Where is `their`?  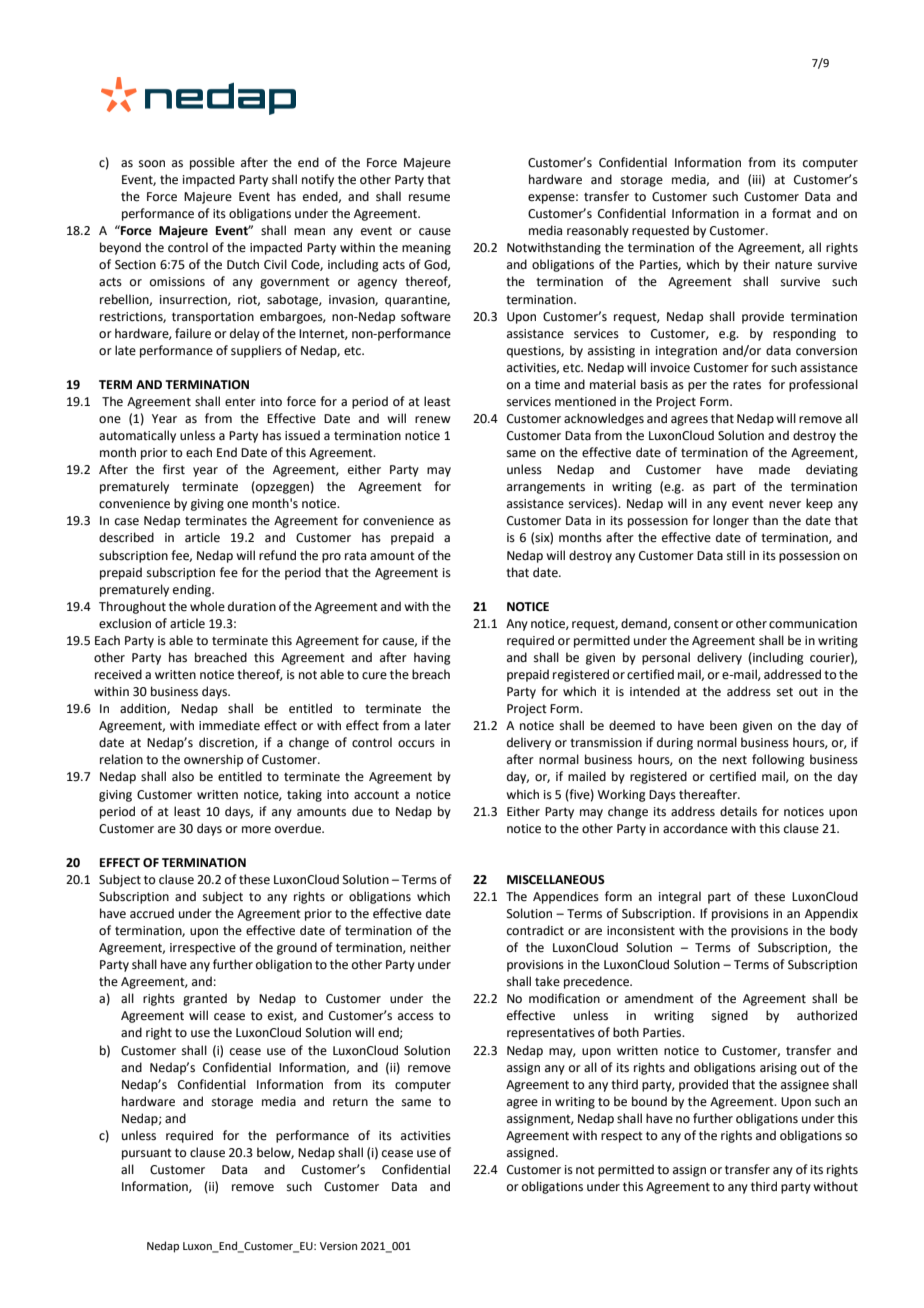
their is located at coordinates (756, 264).
